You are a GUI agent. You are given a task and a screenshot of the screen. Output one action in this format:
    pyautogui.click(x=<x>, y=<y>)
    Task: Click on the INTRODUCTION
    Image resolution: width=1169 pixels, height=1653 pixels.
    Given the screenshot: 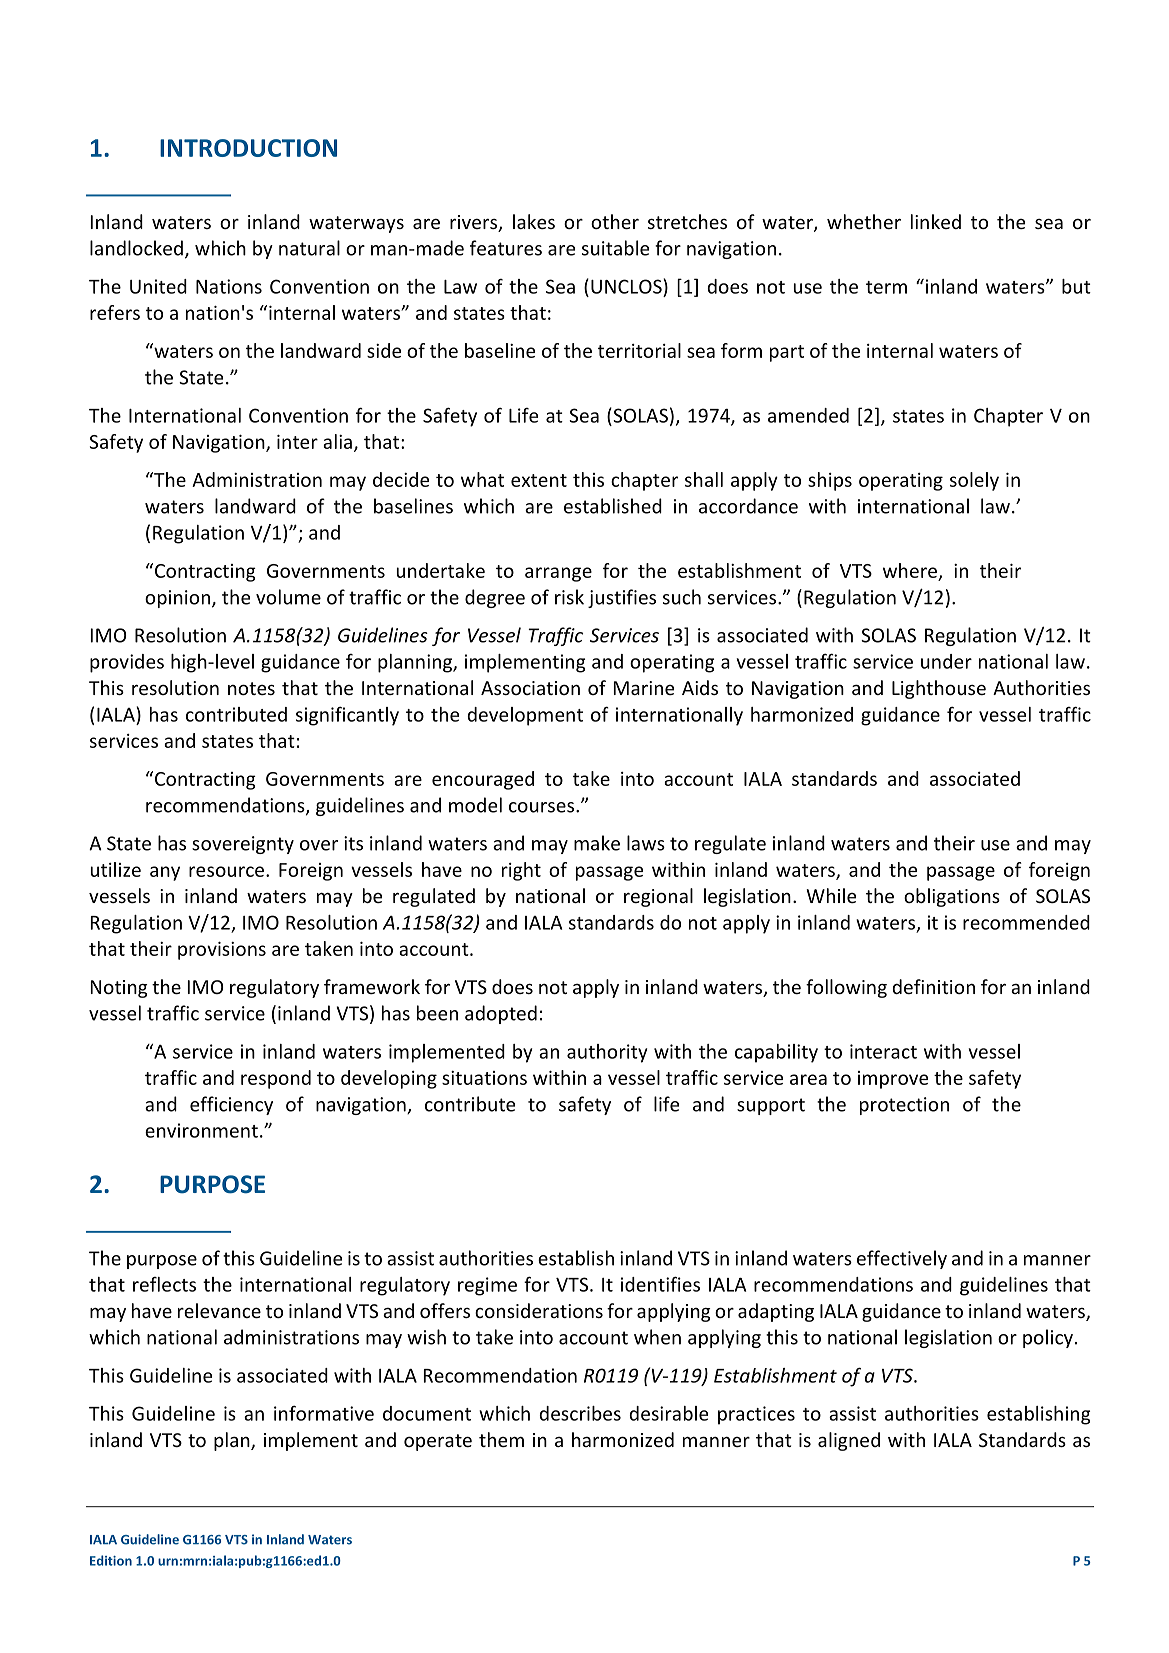 What is the action you would take?
    pyautogui.click(x=248, y=148)
